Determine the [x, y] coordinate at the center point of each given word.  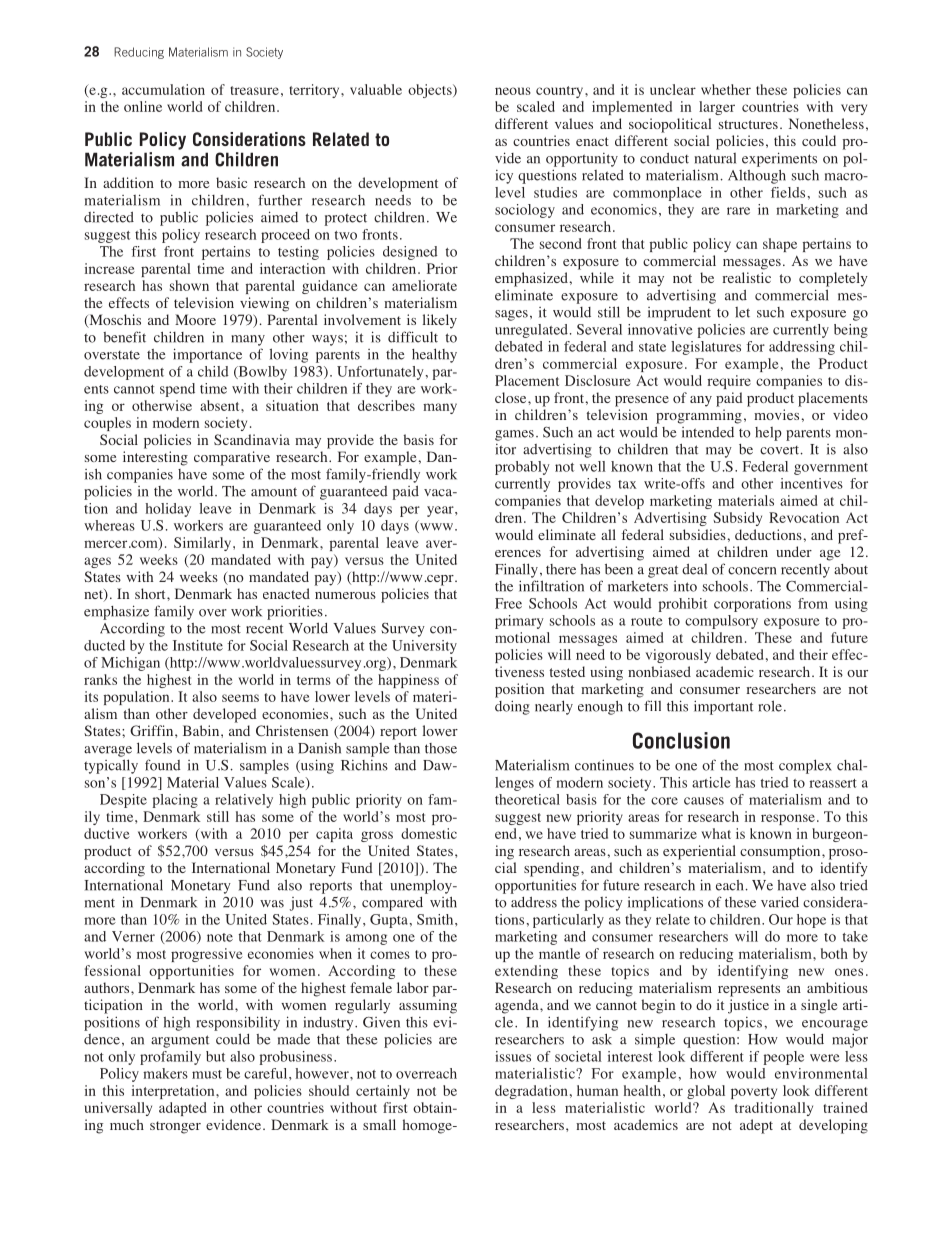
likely [440, 321]
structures [748, 124]
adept [756, 1126]
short [151, 593]
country [561, 92]
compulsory [721, 622]
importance [207, 355]
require [729, 382]
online [143, 106]
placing [175, 801]
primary [519, 622]
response [788, 819]
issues [513, 1056]
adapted [182, 1109]
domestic [429, 833]
